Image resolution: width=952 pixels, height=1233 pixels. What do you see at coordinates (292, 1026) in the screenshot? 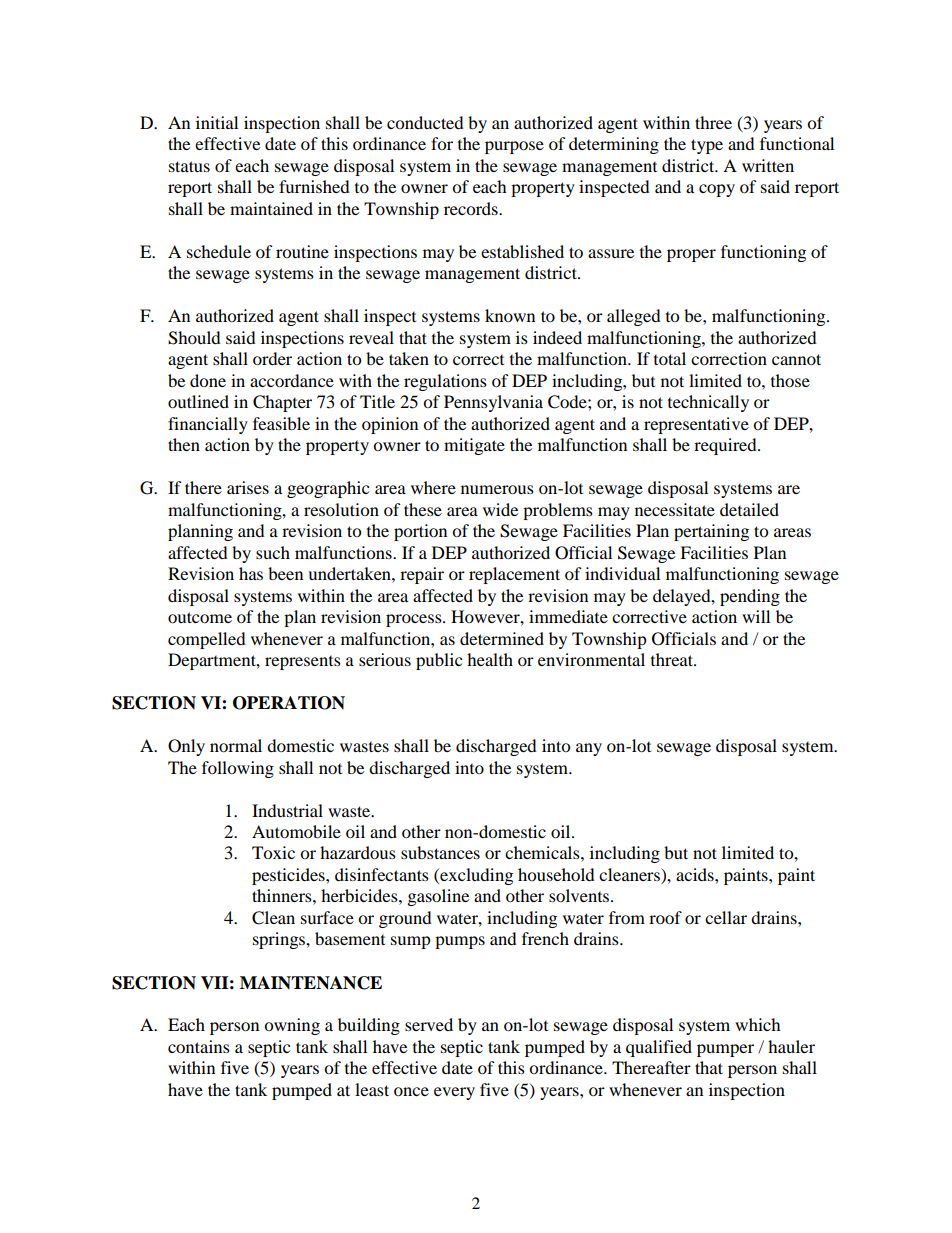
I see `owning` at bounding box center [292, 1026].
